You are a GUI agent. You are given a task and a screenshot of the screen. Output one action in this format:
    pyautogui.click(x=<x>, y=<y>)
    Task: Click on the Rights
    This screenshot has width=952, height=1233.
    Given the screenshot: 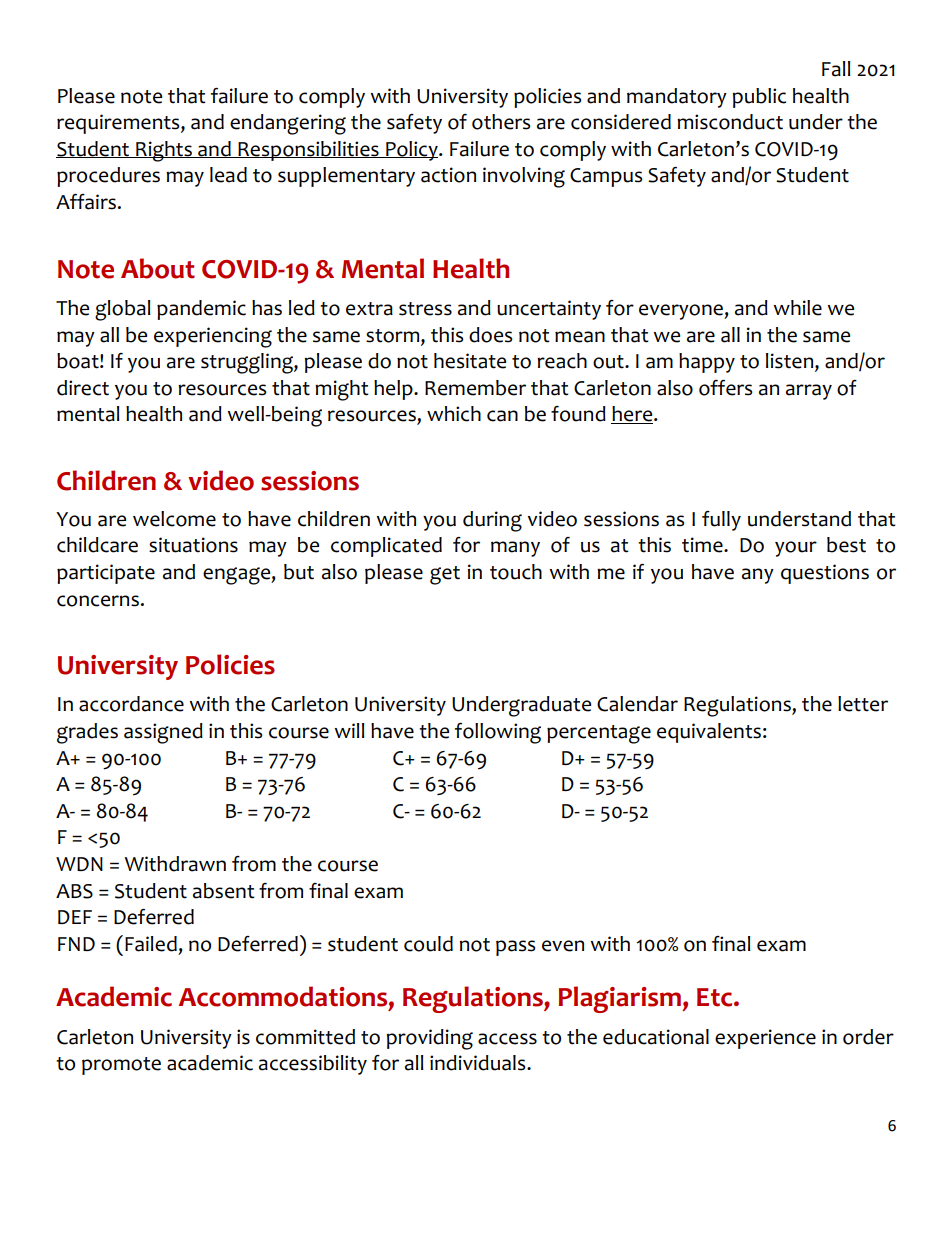 What is the action you would take?
    pyautogui.click(x=164, y=151)
